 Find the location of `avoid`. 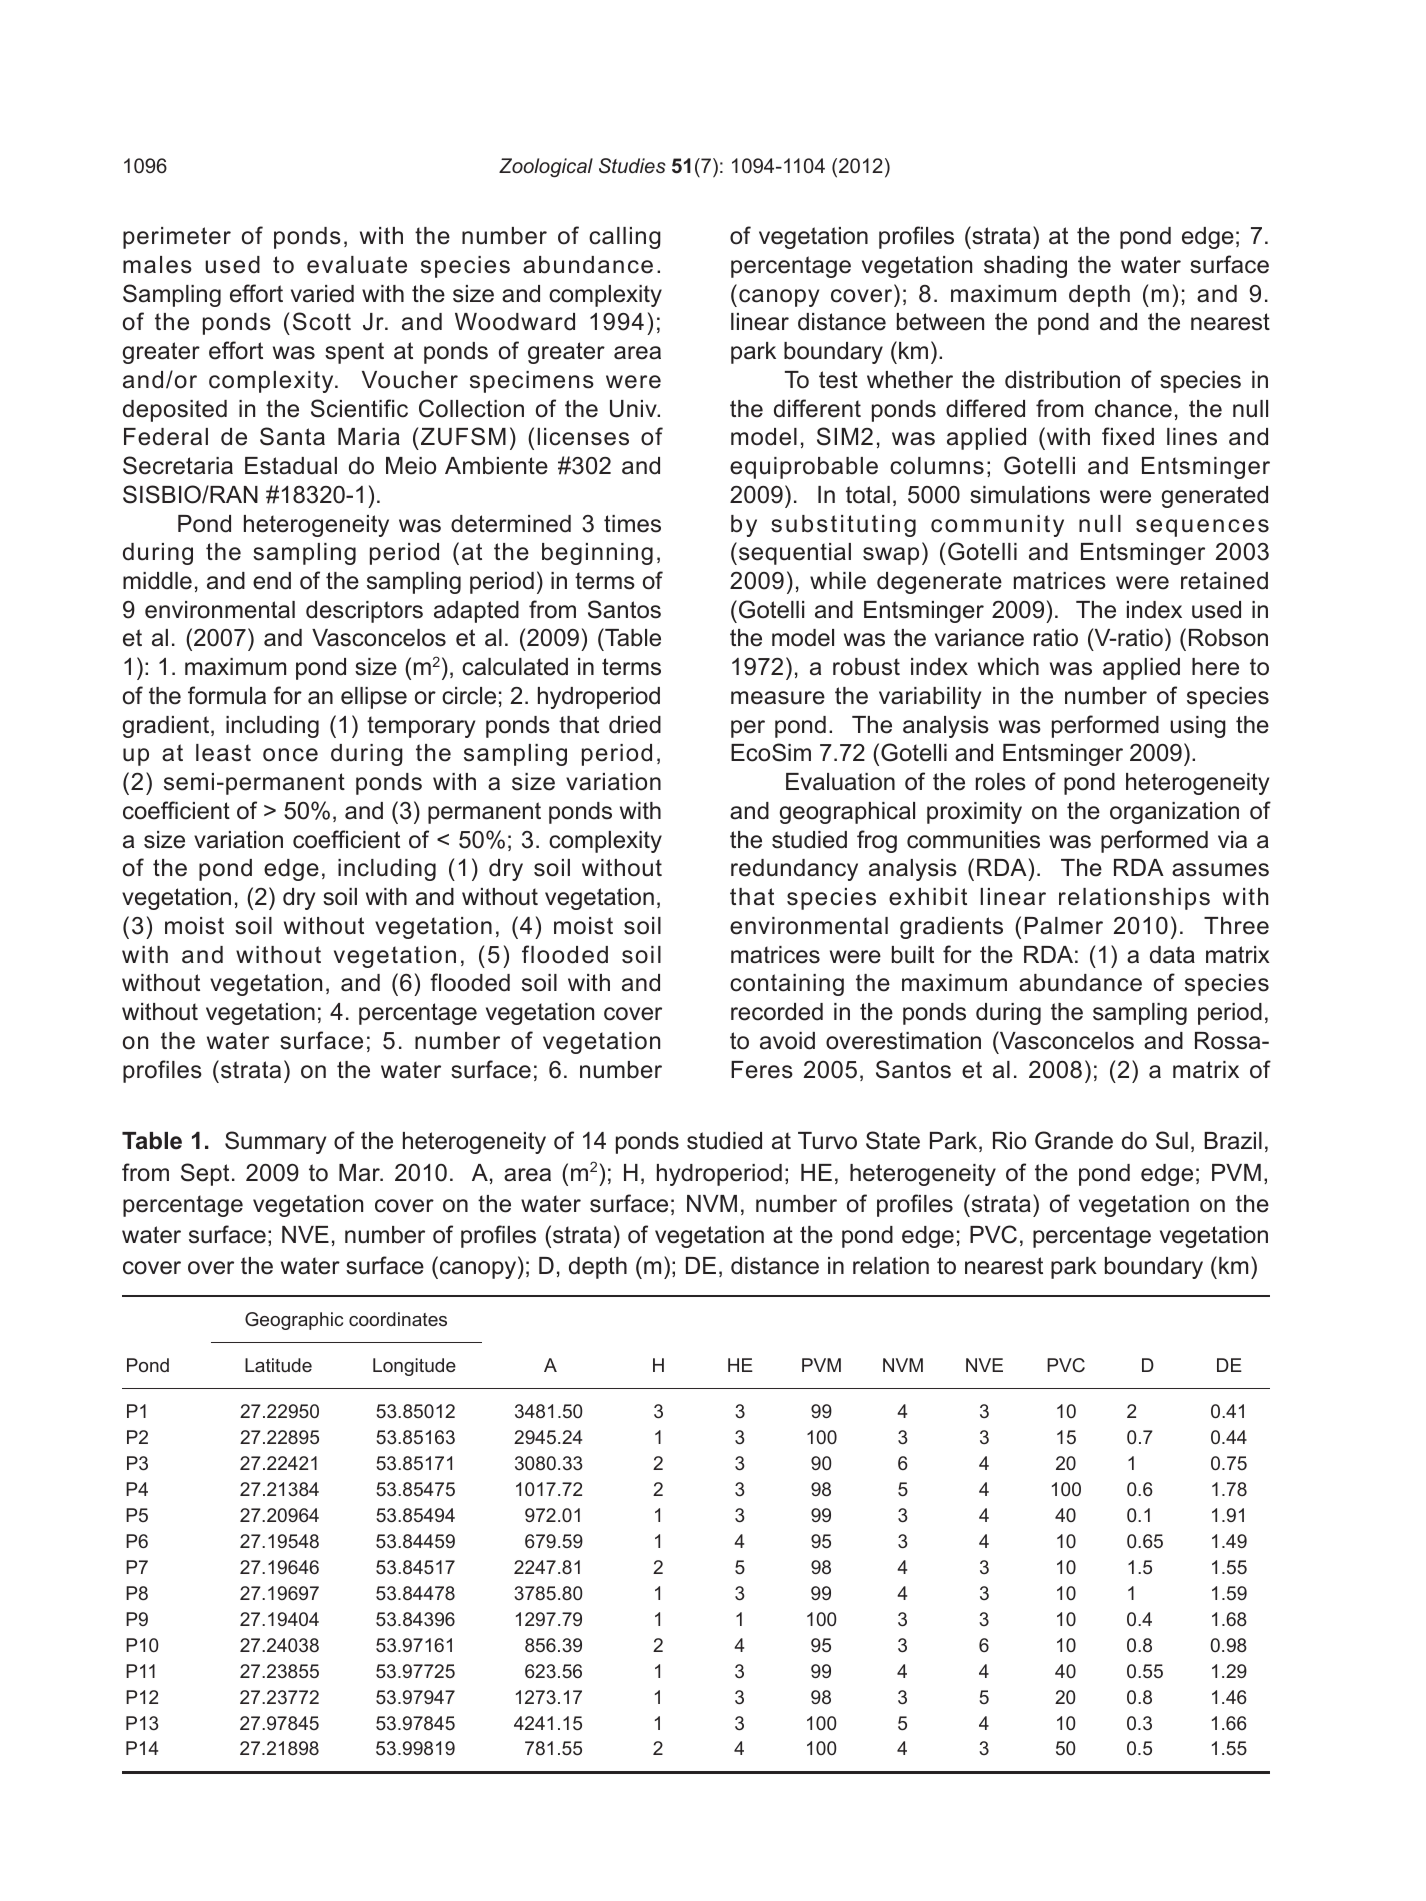

avoid is located at coordinates (787, 1041).
